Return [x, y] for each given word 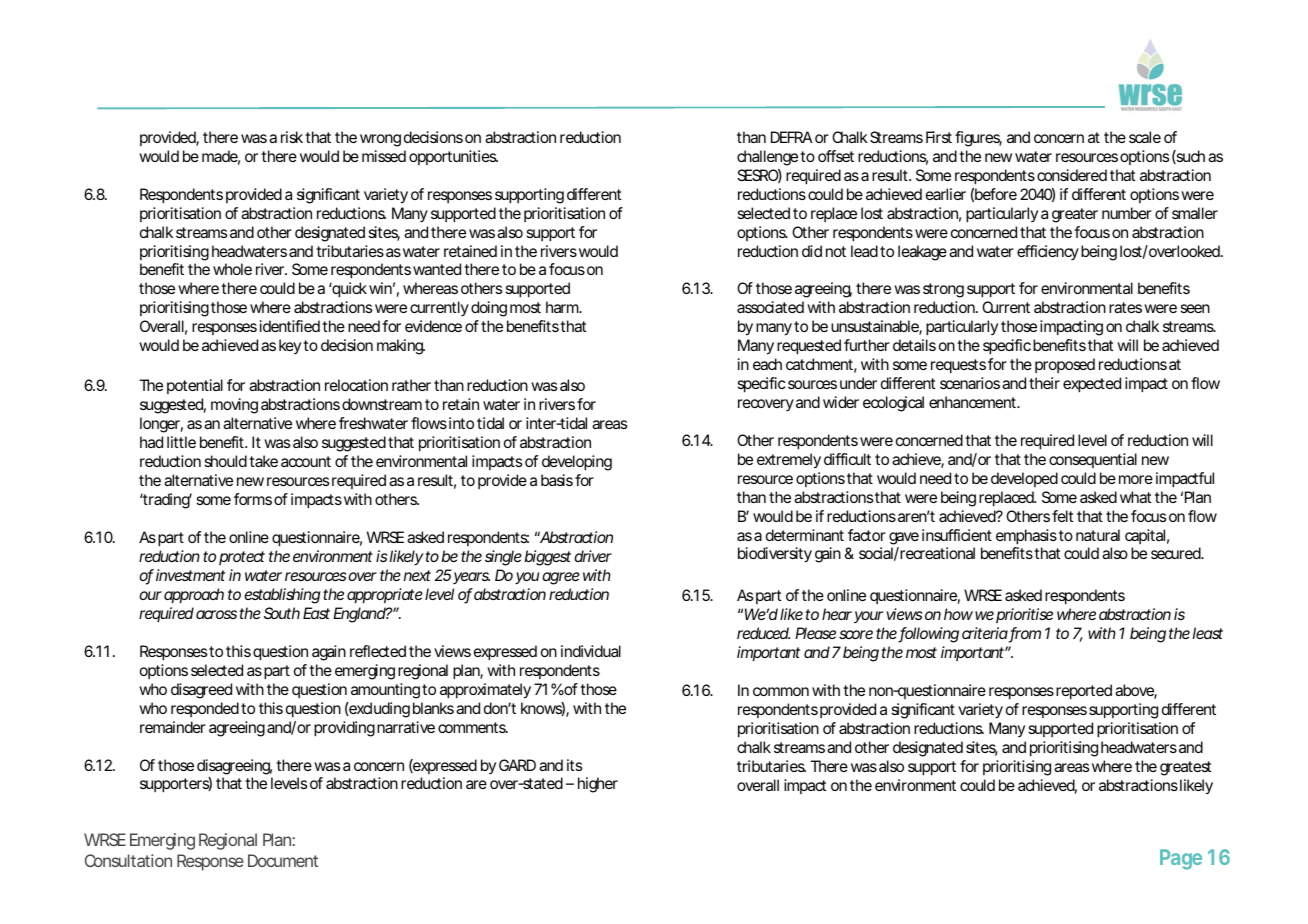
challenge [767, 158]
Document [283, 860]
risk [292, 137]
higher [598, 785]
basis [557, 480]
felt [1063, 516]
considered [1072, 175]
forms [253, 499]
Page [1181, 859]
